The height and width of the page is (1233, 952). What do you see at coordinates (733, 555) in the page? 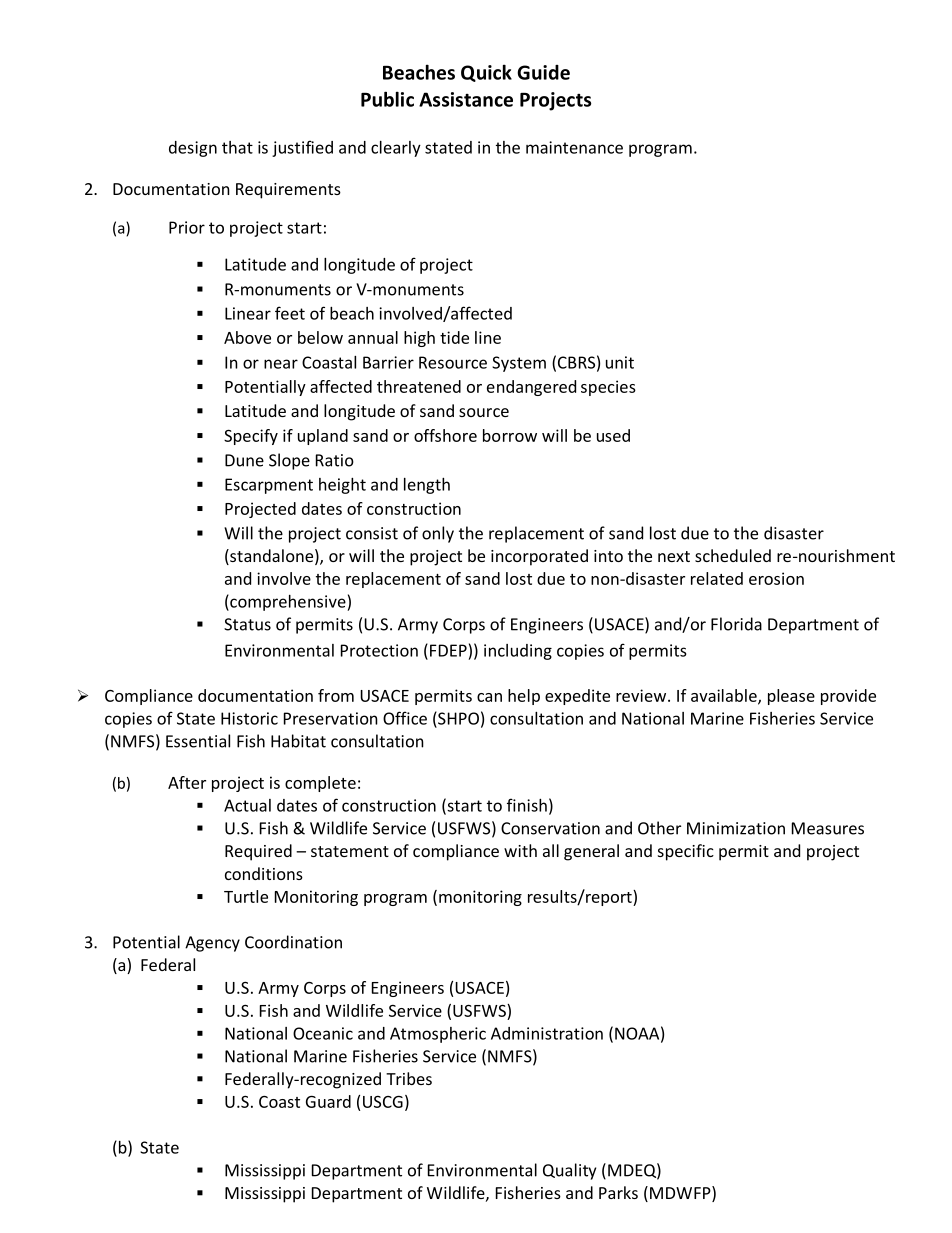
I see `scheduled` at bounding box center [733, 555].
